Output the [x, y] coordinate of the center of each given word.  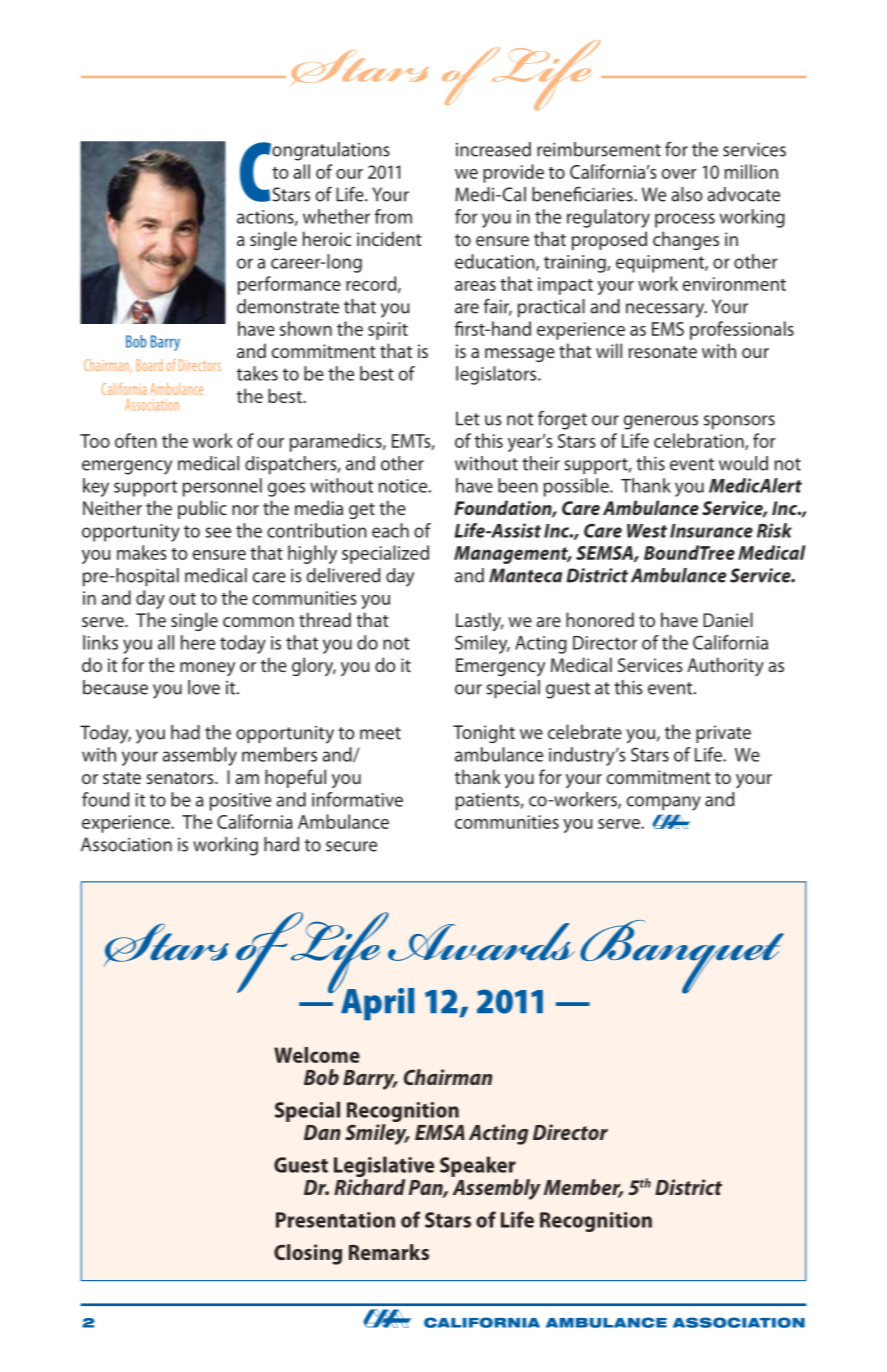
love [204, 687]
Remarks [389, 1252]
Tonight [484, 733]
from [393, 216]
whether [336, 216]
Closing [308, 1254]
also [687, 194]
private [723, 734]
